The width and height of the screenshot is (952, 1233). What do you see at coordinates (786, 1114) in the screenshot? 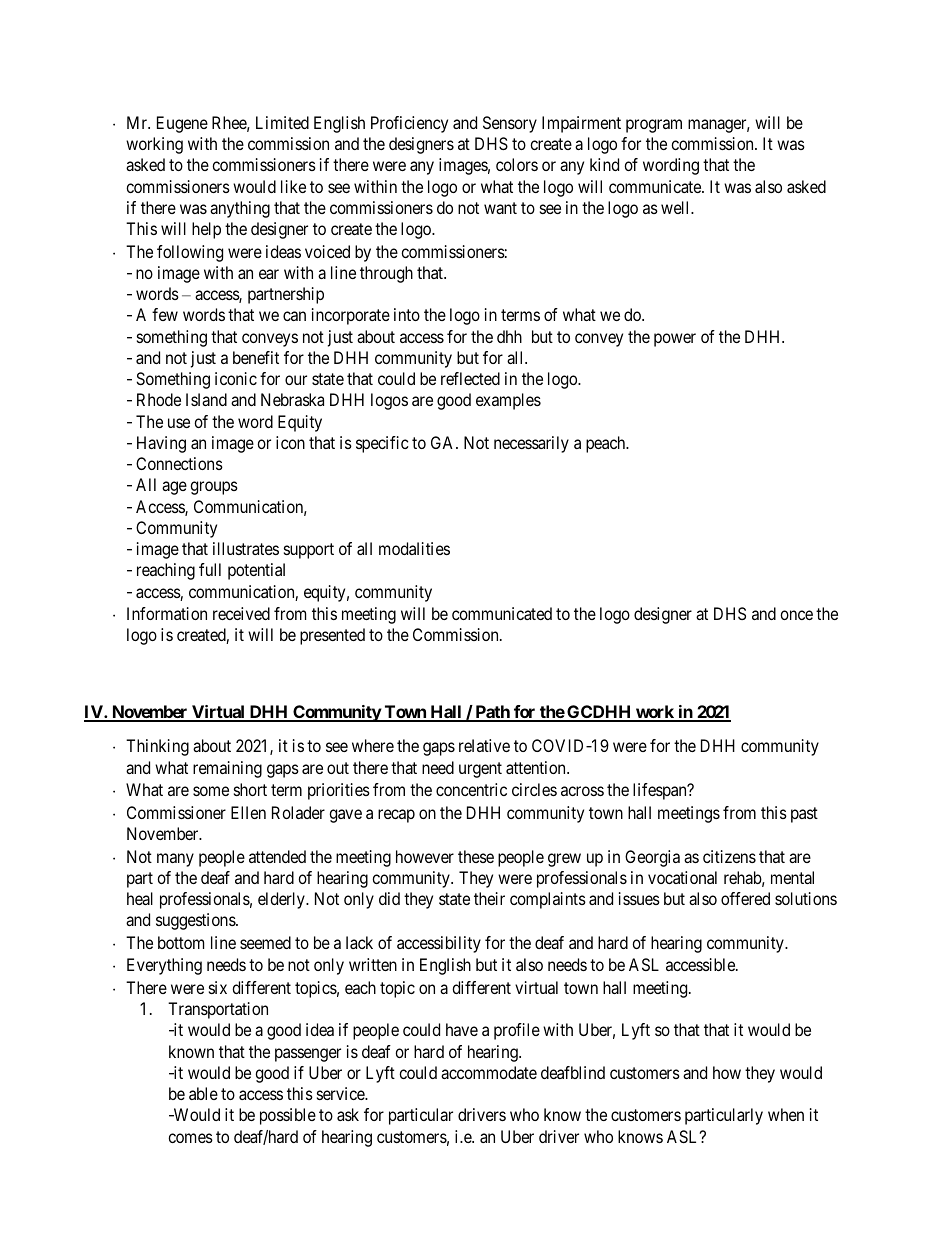
I see `when` at bounding box center [786, 1114].
